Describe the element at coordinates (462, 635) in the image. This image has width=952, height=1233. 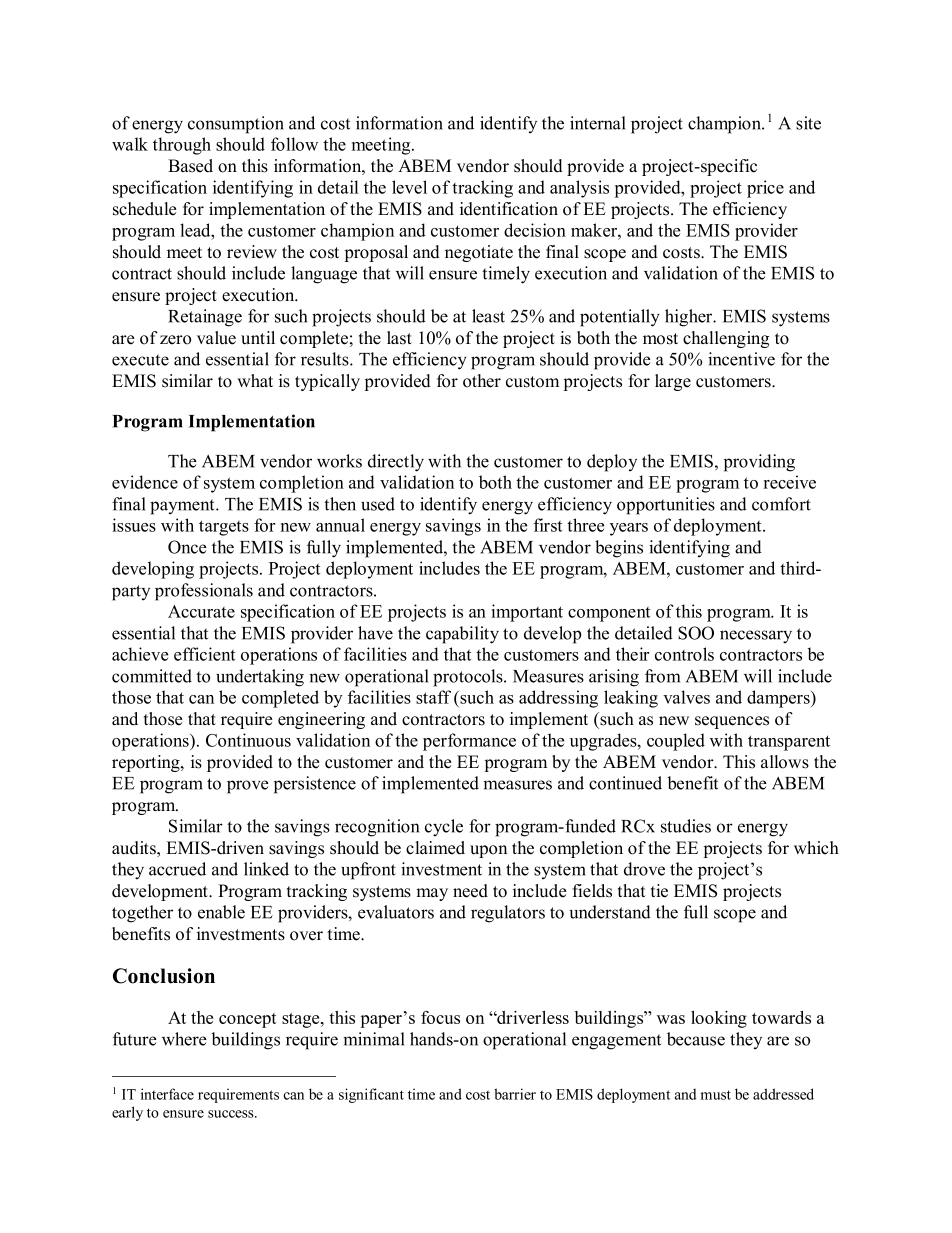
I see `capability` at that location.
